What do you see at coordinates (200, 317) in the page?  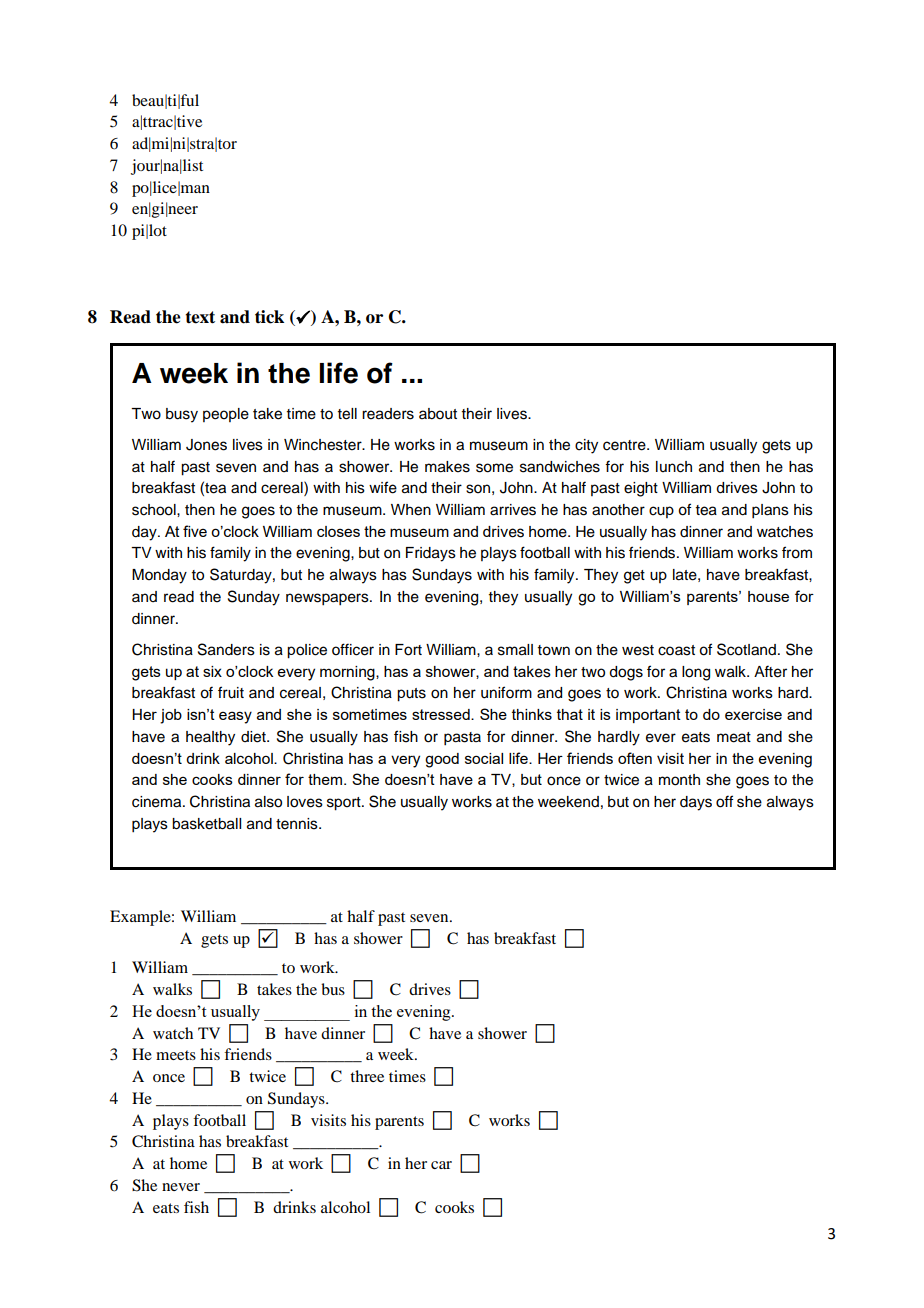 I see `text` at bounding box center [200, 317].
